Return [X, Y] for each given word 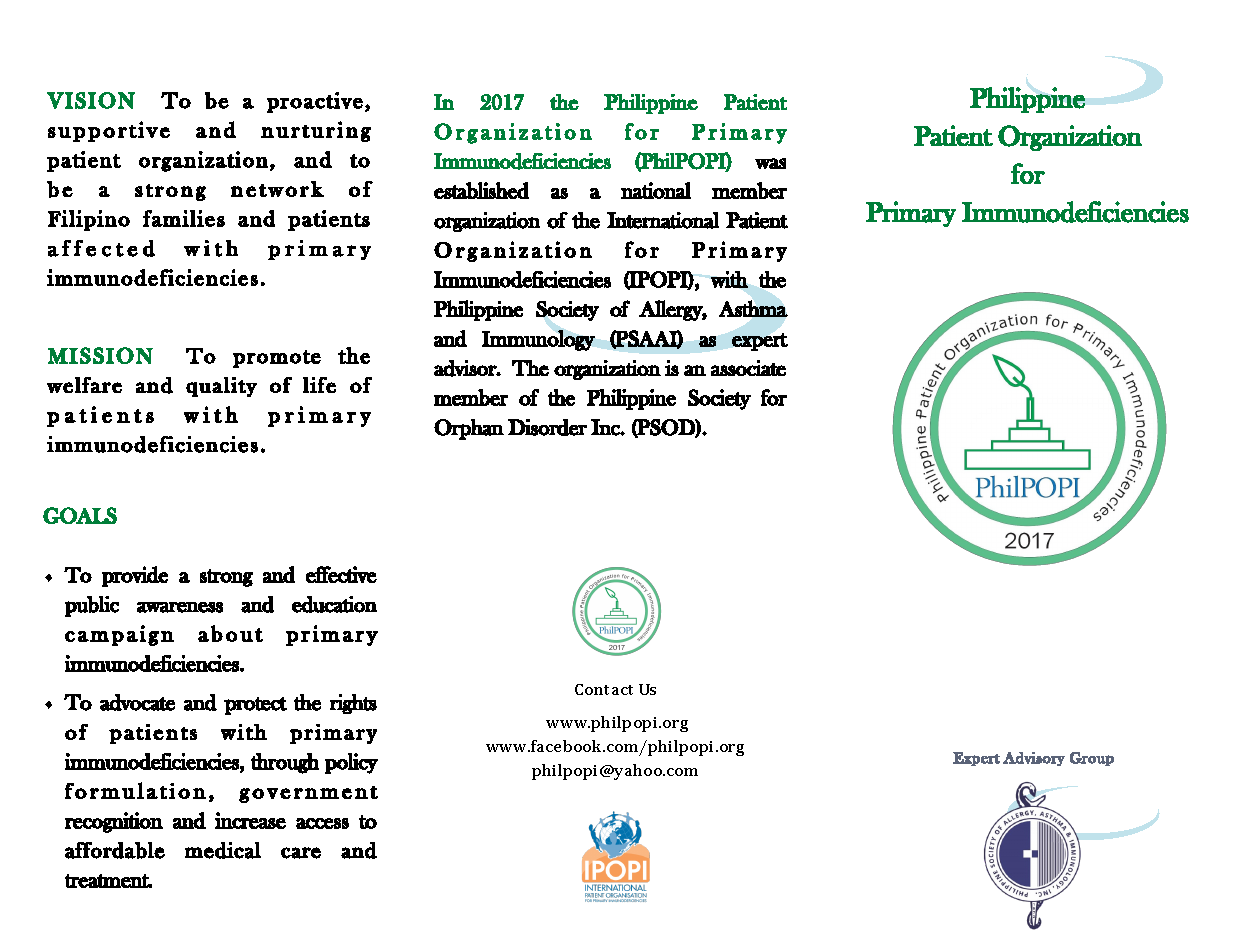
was [770, 163]
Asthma [753, 308]
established [481, 190]
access [322, 823]
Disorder [547, 427]
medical [223, 850]
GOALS [80, 515]
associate [748, 368]
